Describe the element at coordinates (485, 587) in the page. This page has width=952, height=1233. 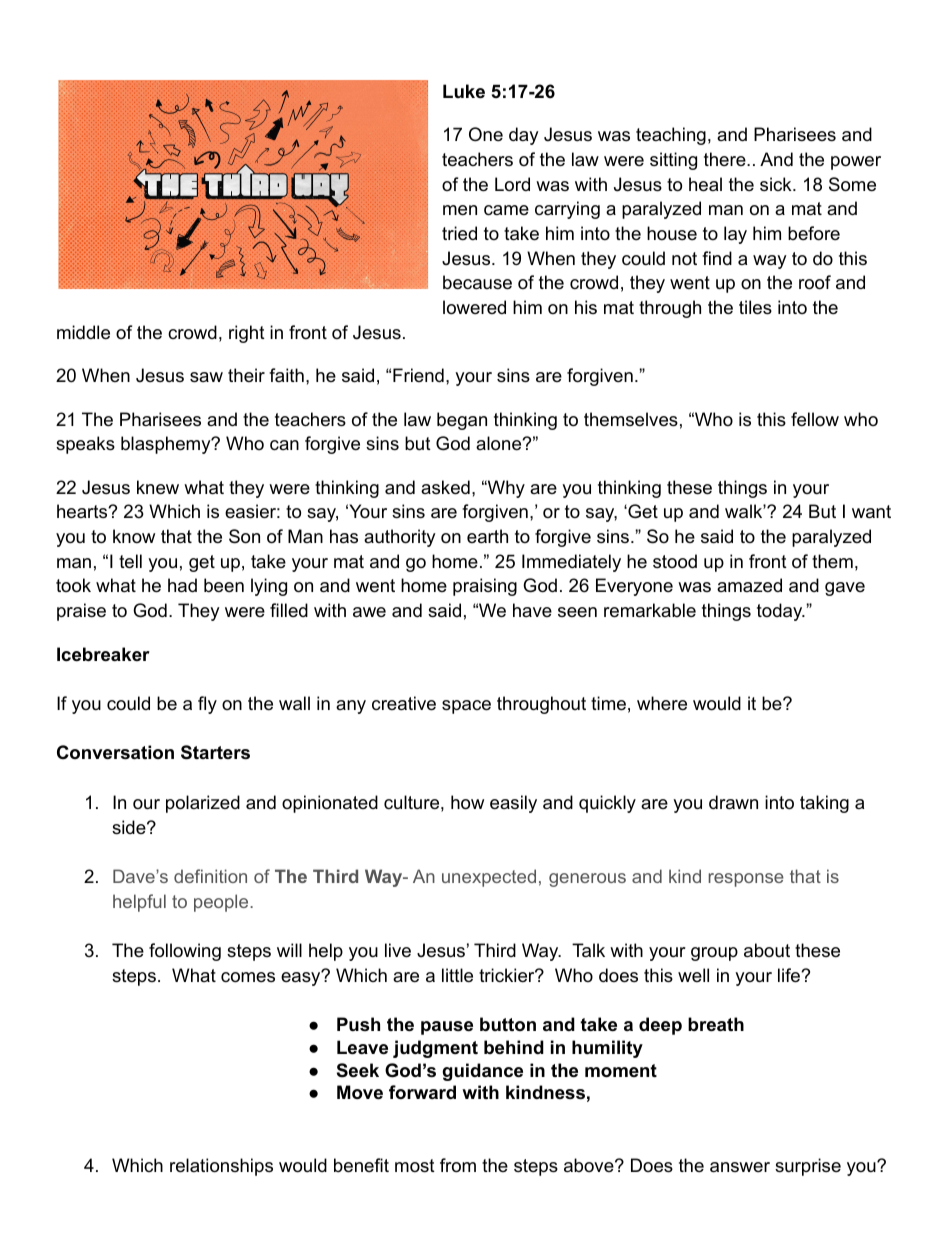
I see `praising` at that location.
